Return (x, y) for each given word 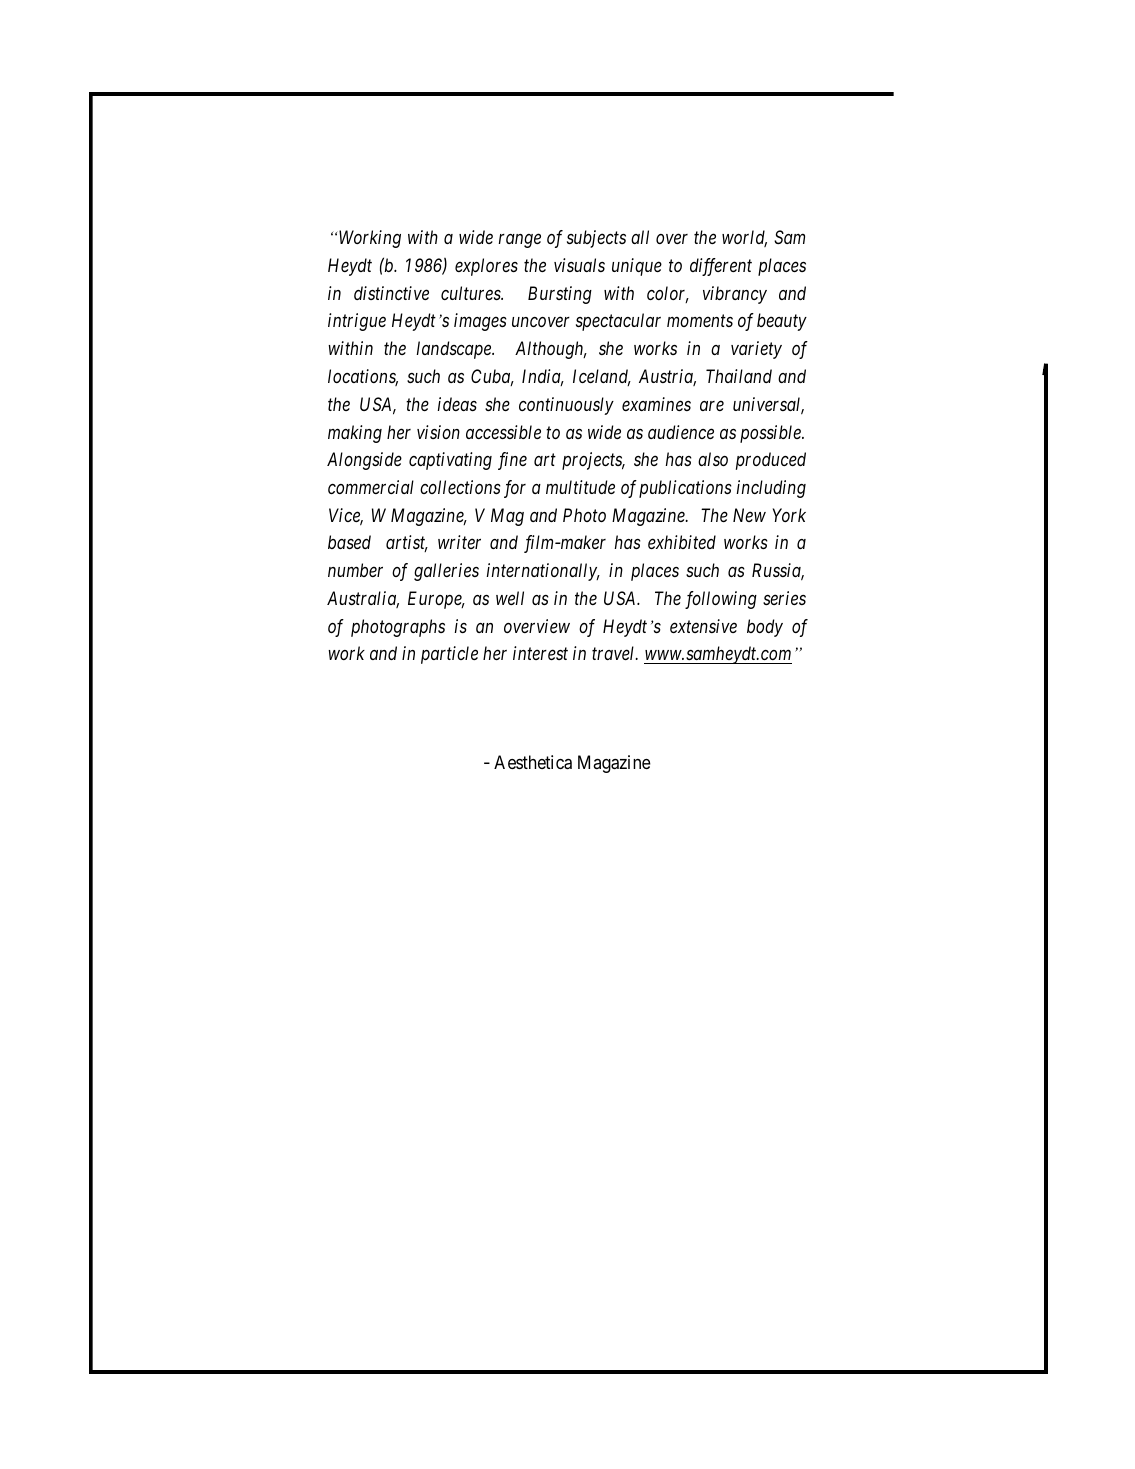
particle (449, 655)
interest (540, 653)
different (721, 267)
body (765, 628)
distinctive (391, 293)
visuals (579, 265)
